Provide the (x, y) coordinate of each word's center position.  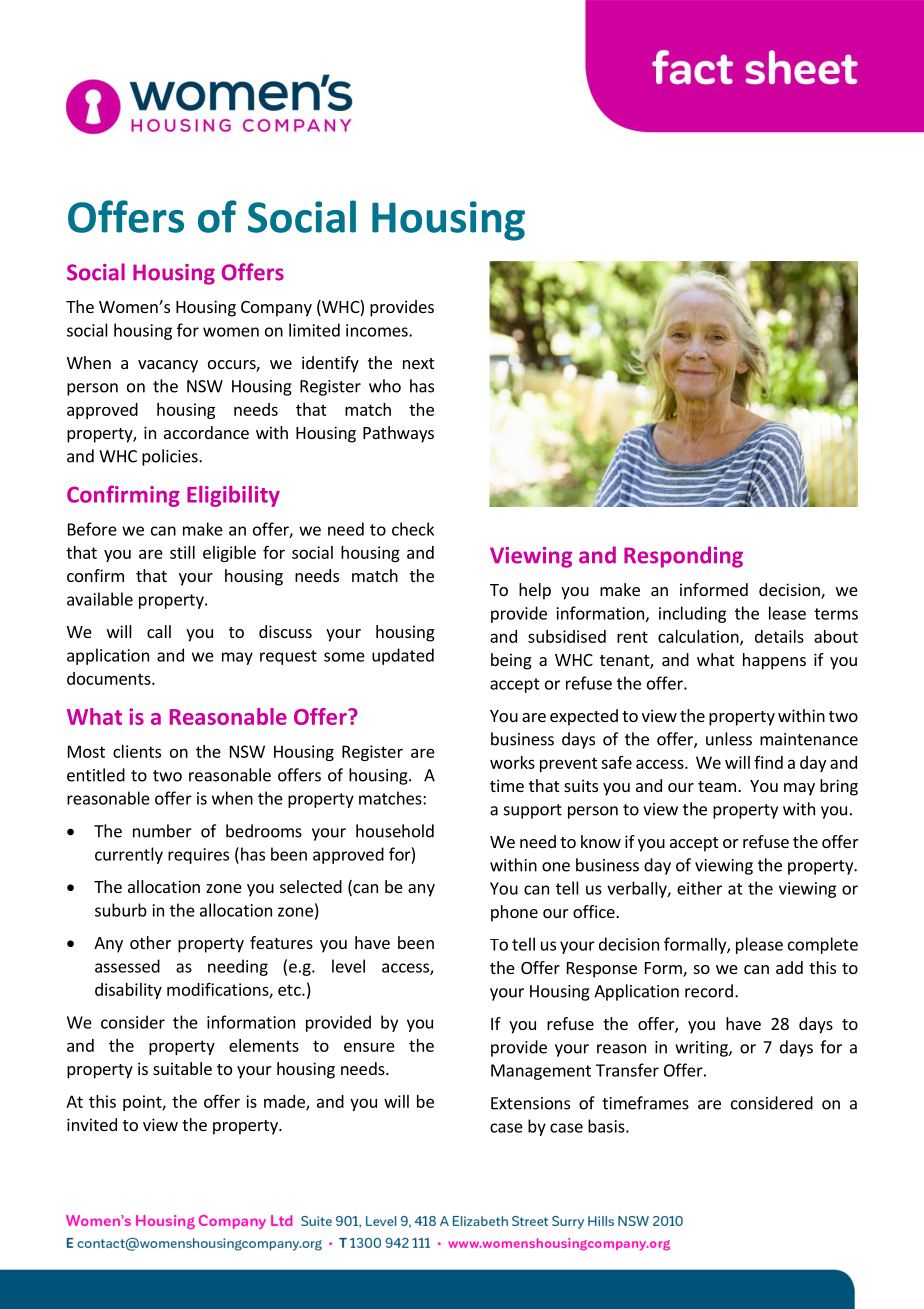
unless (729, 739)
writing (702, 1049)
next (418, 363)
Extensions (530, 1103)
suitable (182, 1068)
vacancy (168, 366)
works (512, 762)
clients (137, 751)
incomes (378, 330)
